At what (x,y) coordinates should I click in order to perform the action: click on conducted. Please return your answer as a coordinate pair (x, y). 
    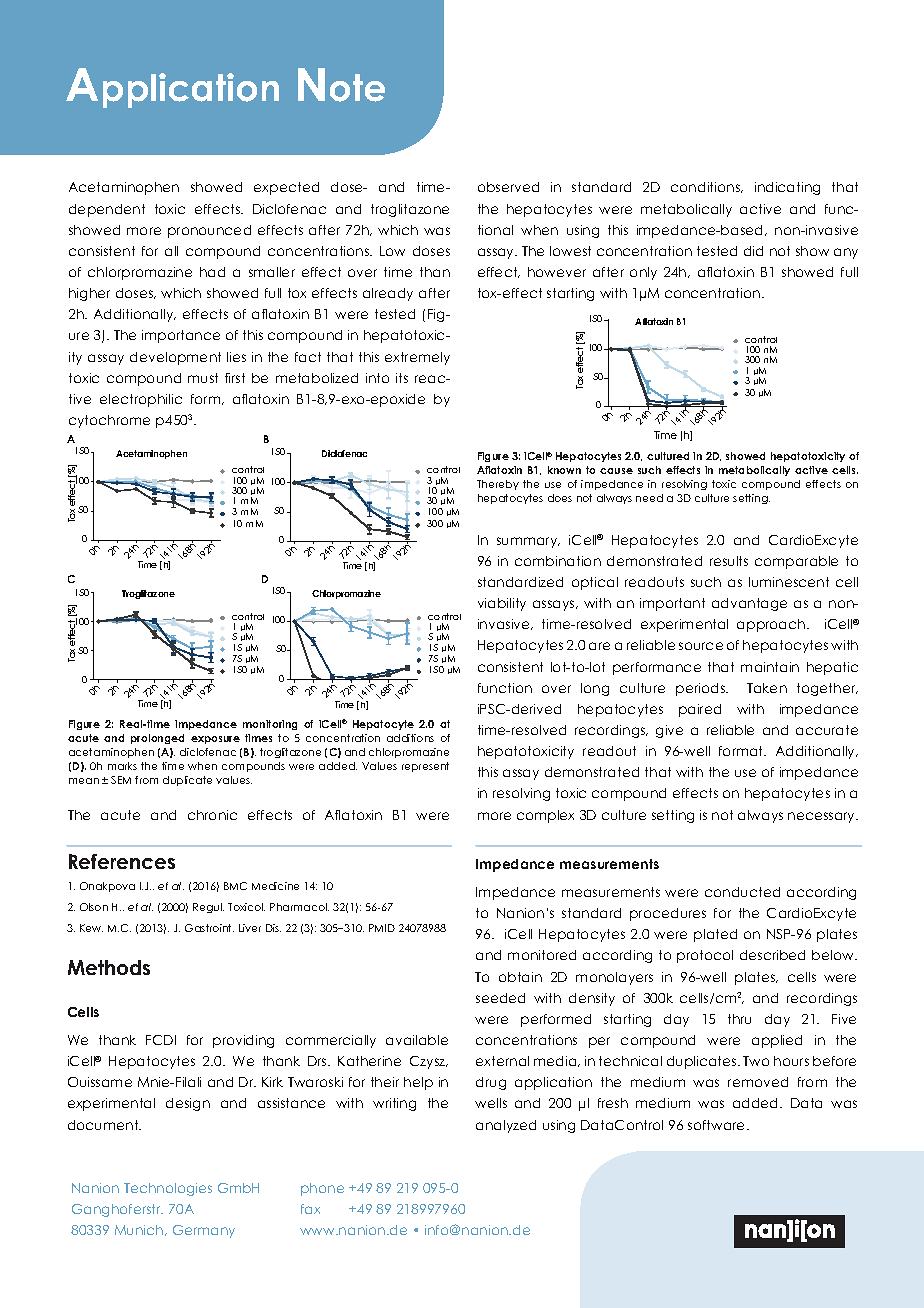
    Looking at the image, I should click on (742, 892).
